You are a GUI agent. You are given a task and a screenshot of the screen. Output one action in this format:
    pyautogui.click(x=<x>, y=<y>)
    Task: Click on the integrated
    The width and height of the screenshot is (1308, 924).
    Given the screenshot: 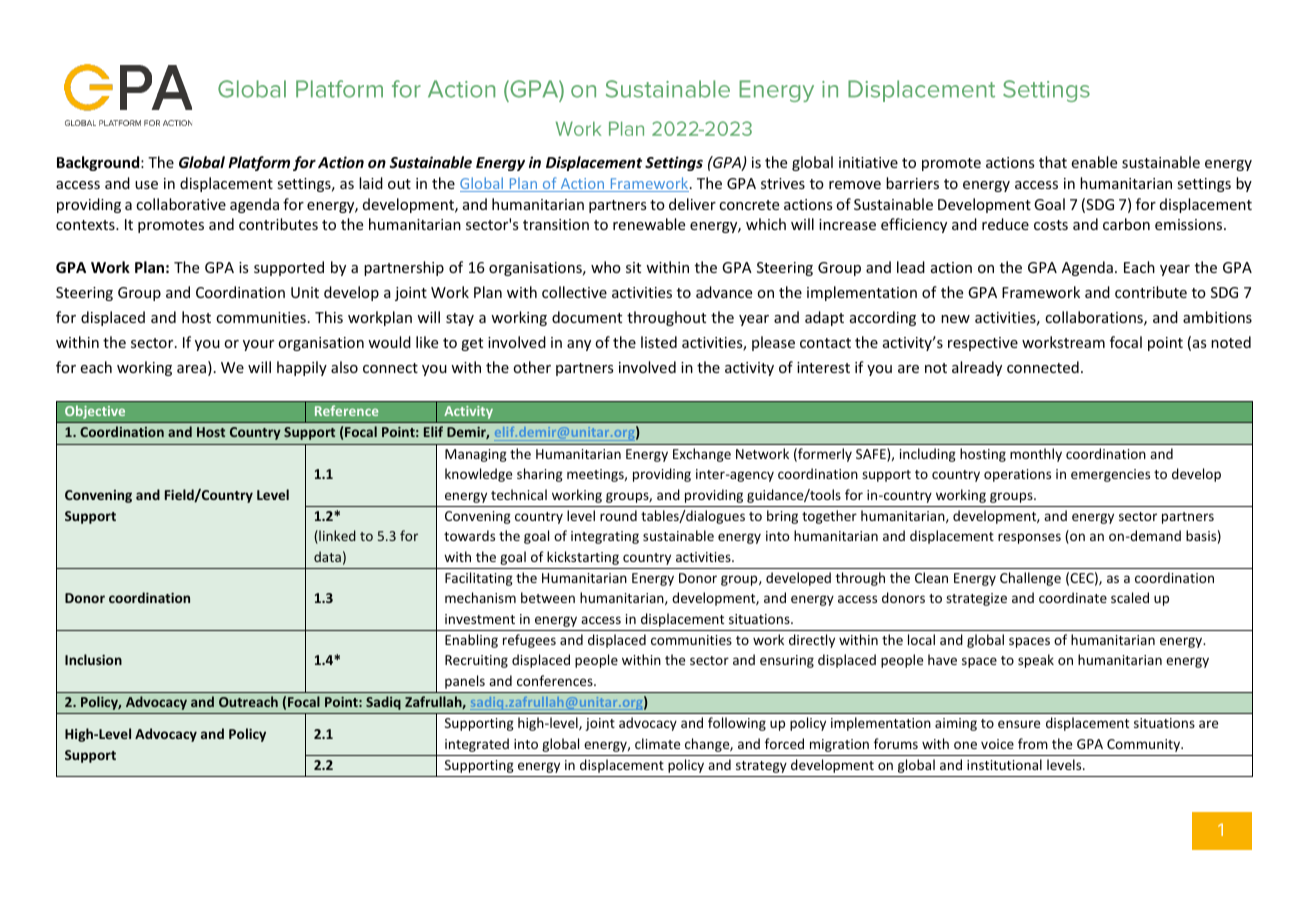 What is the action you would take?
    pyautogui.click(x=477, y=745)
